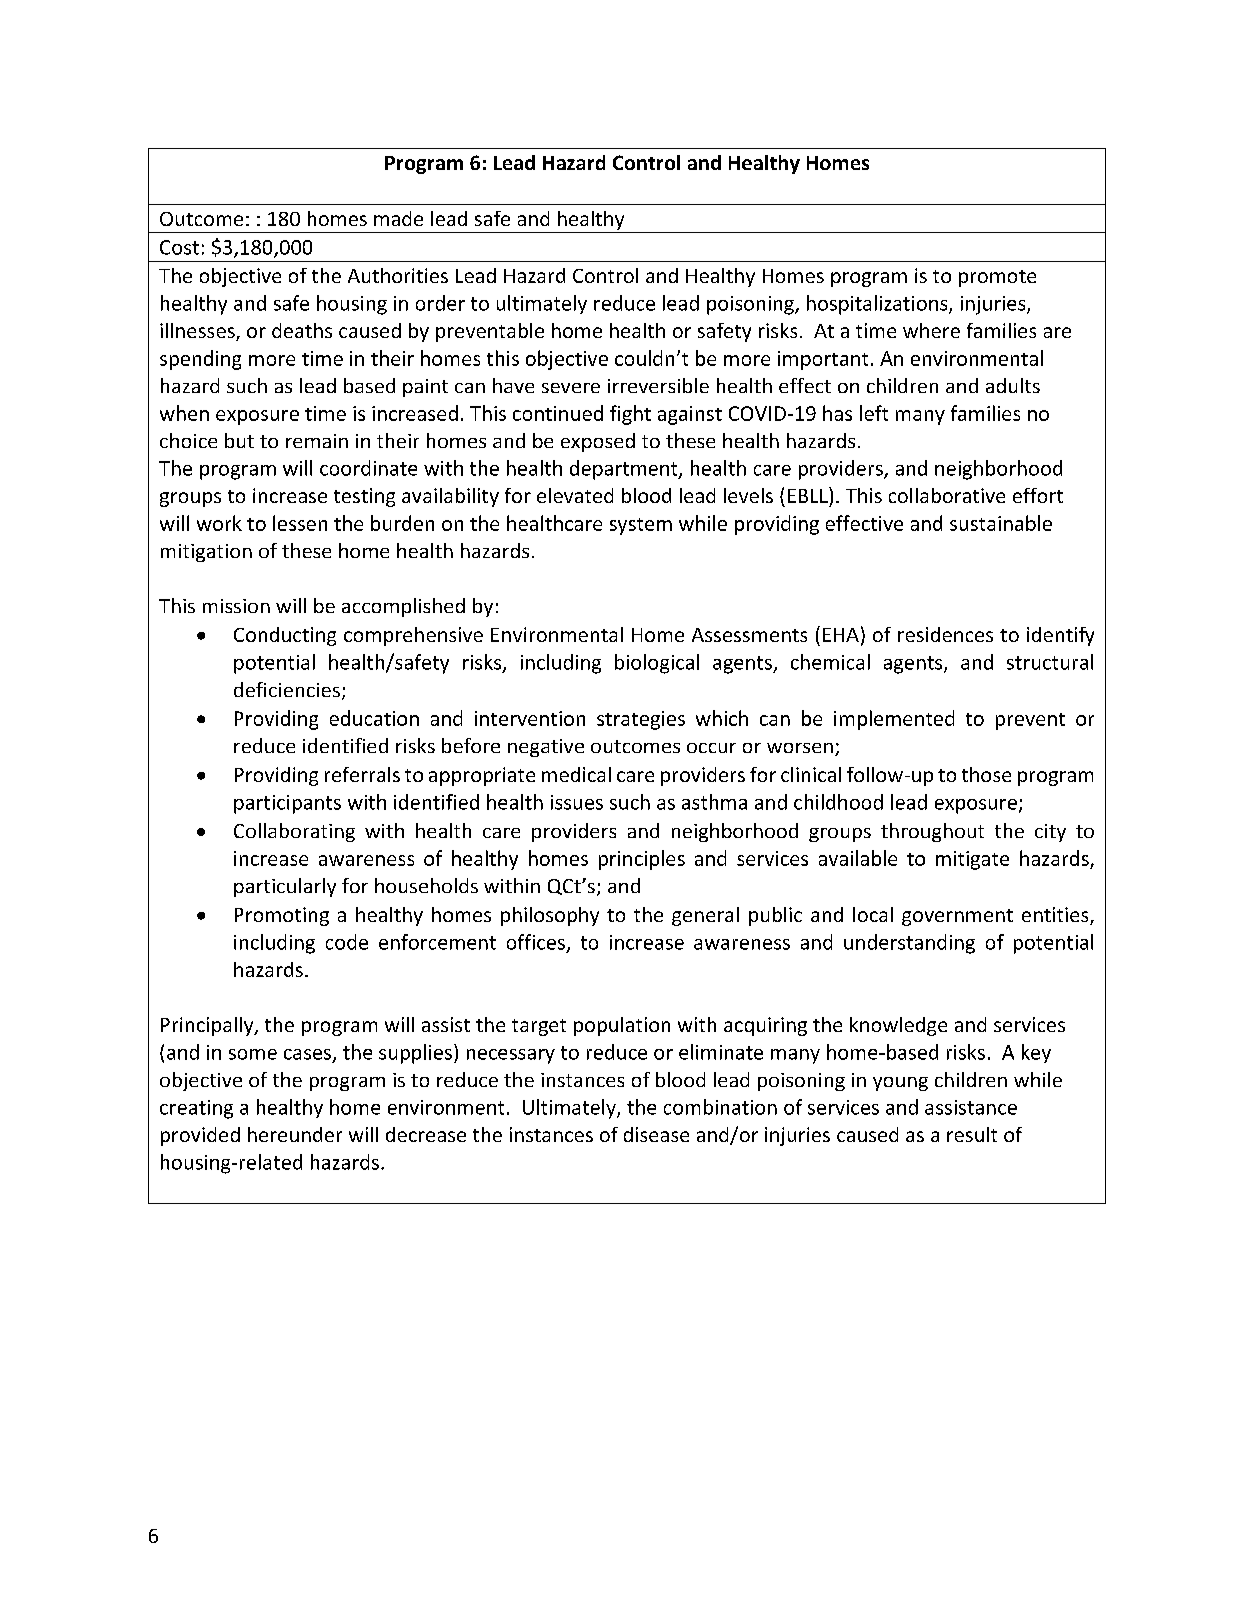 The height and width of the screenshot is (1623, 1254). Describe the element at coordinates (997, 278) in the screenshot. I see `promote` at that location.
